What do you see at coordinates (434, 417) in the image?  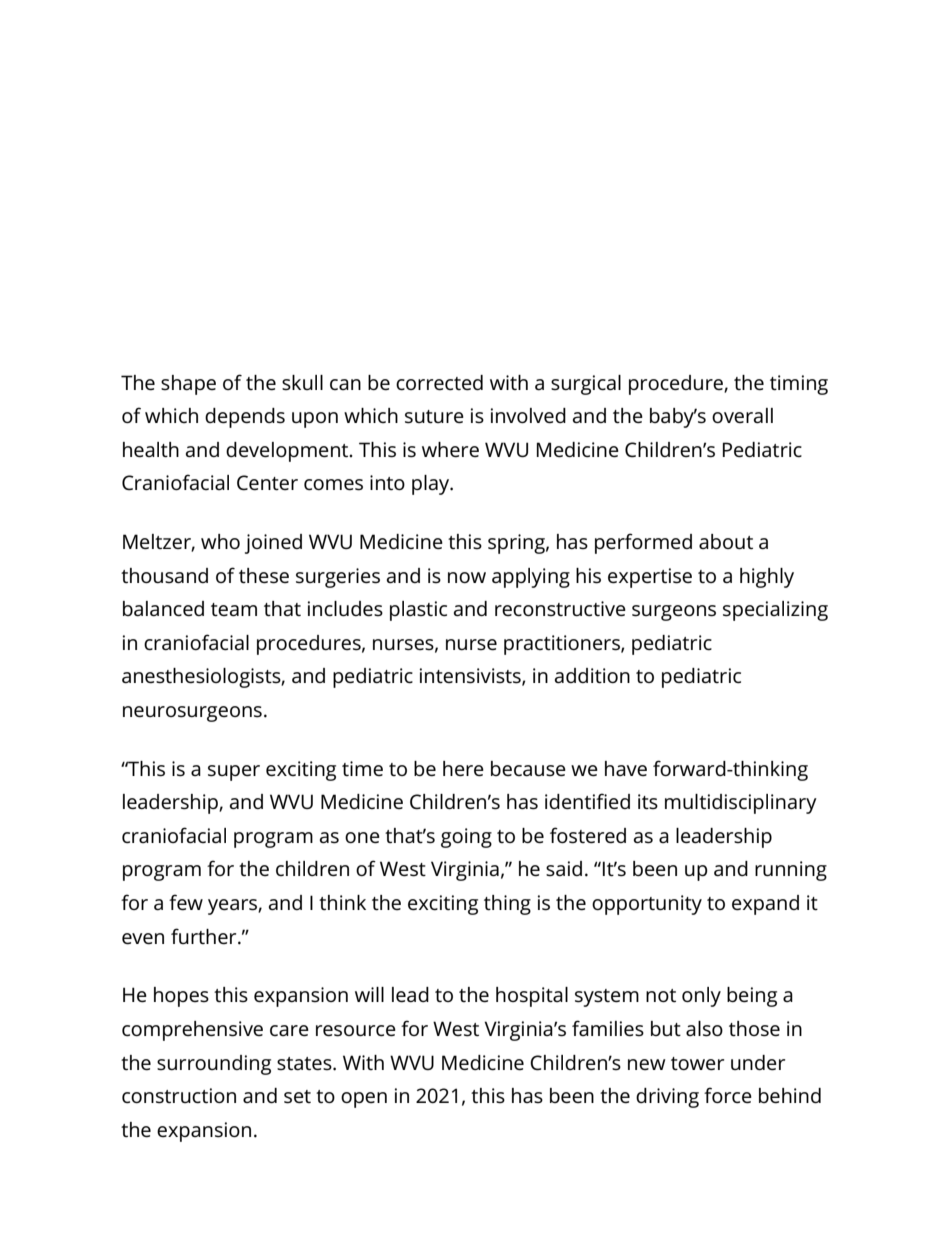 I see `suture` at bounding box center [434, 417].
